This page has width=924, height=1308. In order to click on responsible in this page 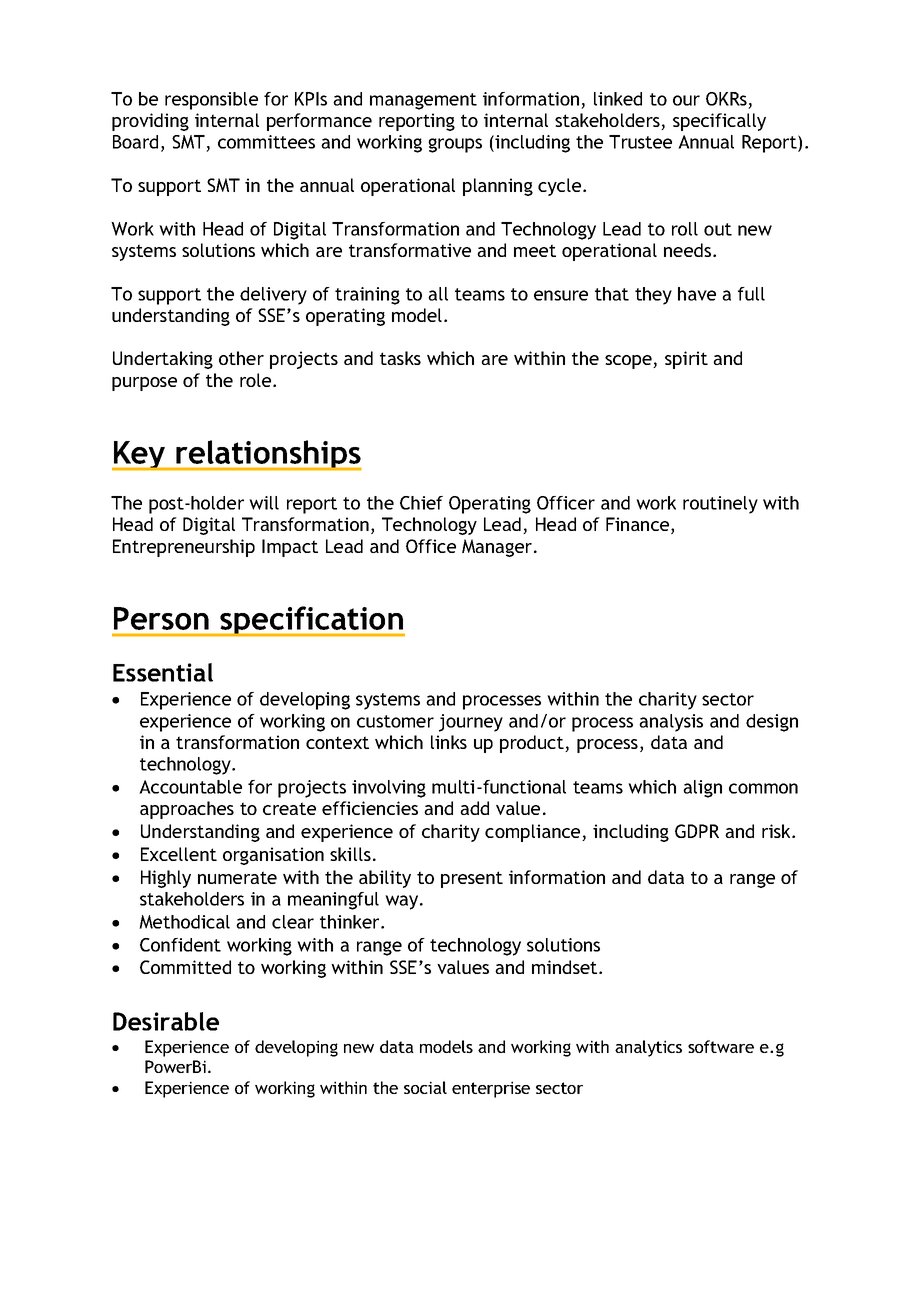, I will do `click(211, 101)`.
